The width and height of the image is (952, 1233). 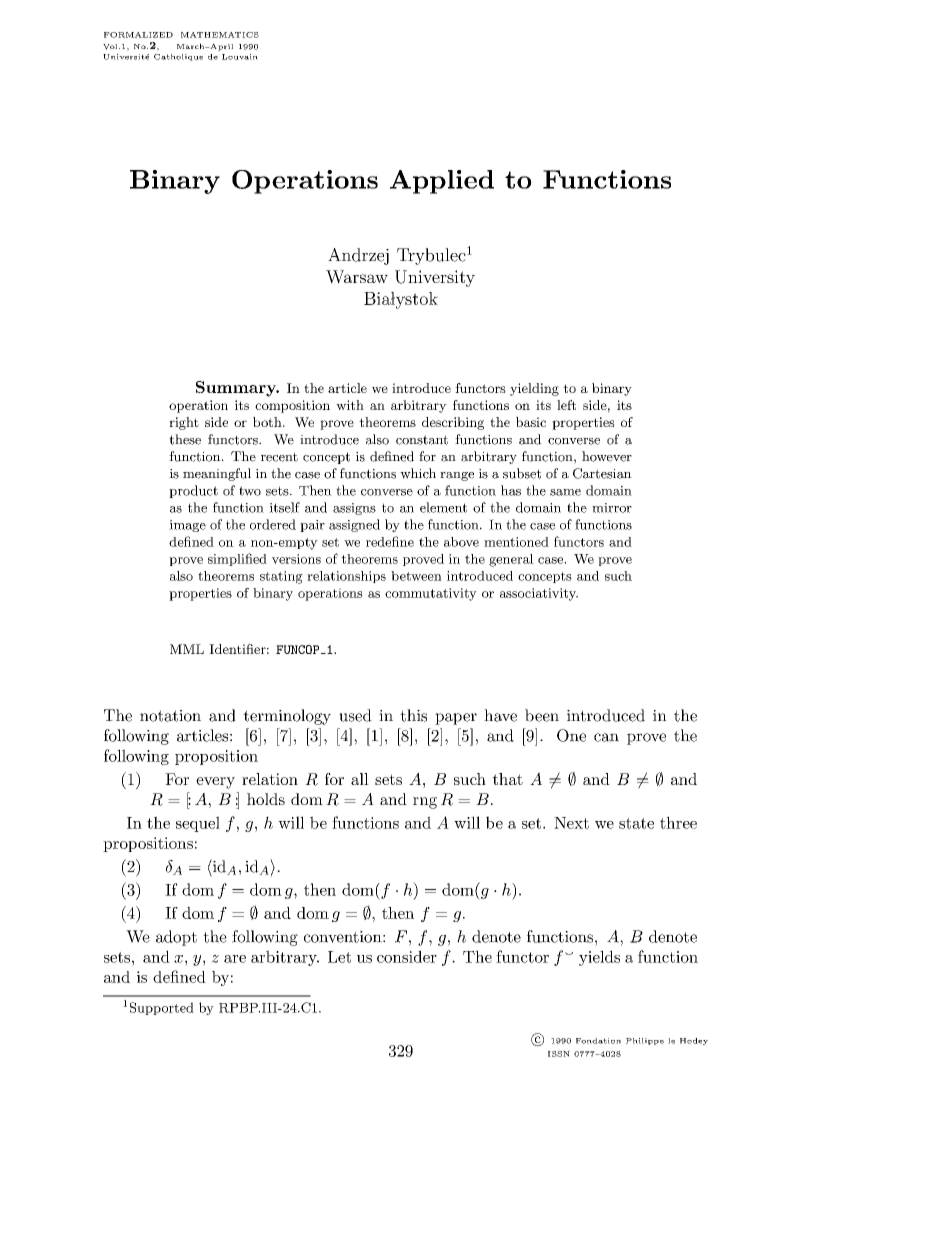 I want to click on redefine, so click(x=390, y=541).
